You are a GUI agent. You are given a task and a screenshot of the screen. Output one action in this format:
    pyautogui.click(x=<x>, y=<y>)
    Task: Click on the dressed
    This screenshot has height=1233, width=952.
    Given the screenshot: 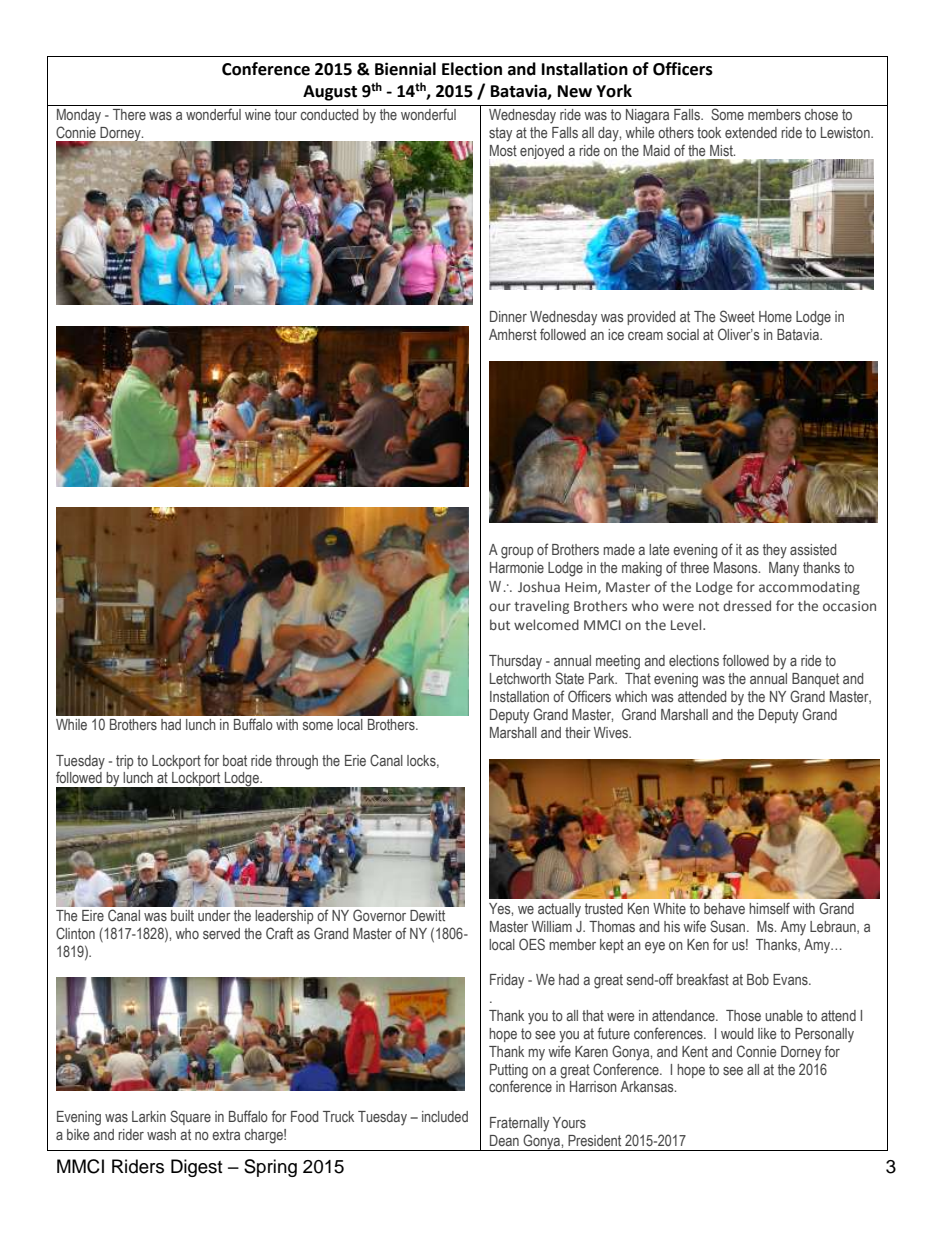 What is the action you would take?
    pyautogui.click(x=747, y=605)
